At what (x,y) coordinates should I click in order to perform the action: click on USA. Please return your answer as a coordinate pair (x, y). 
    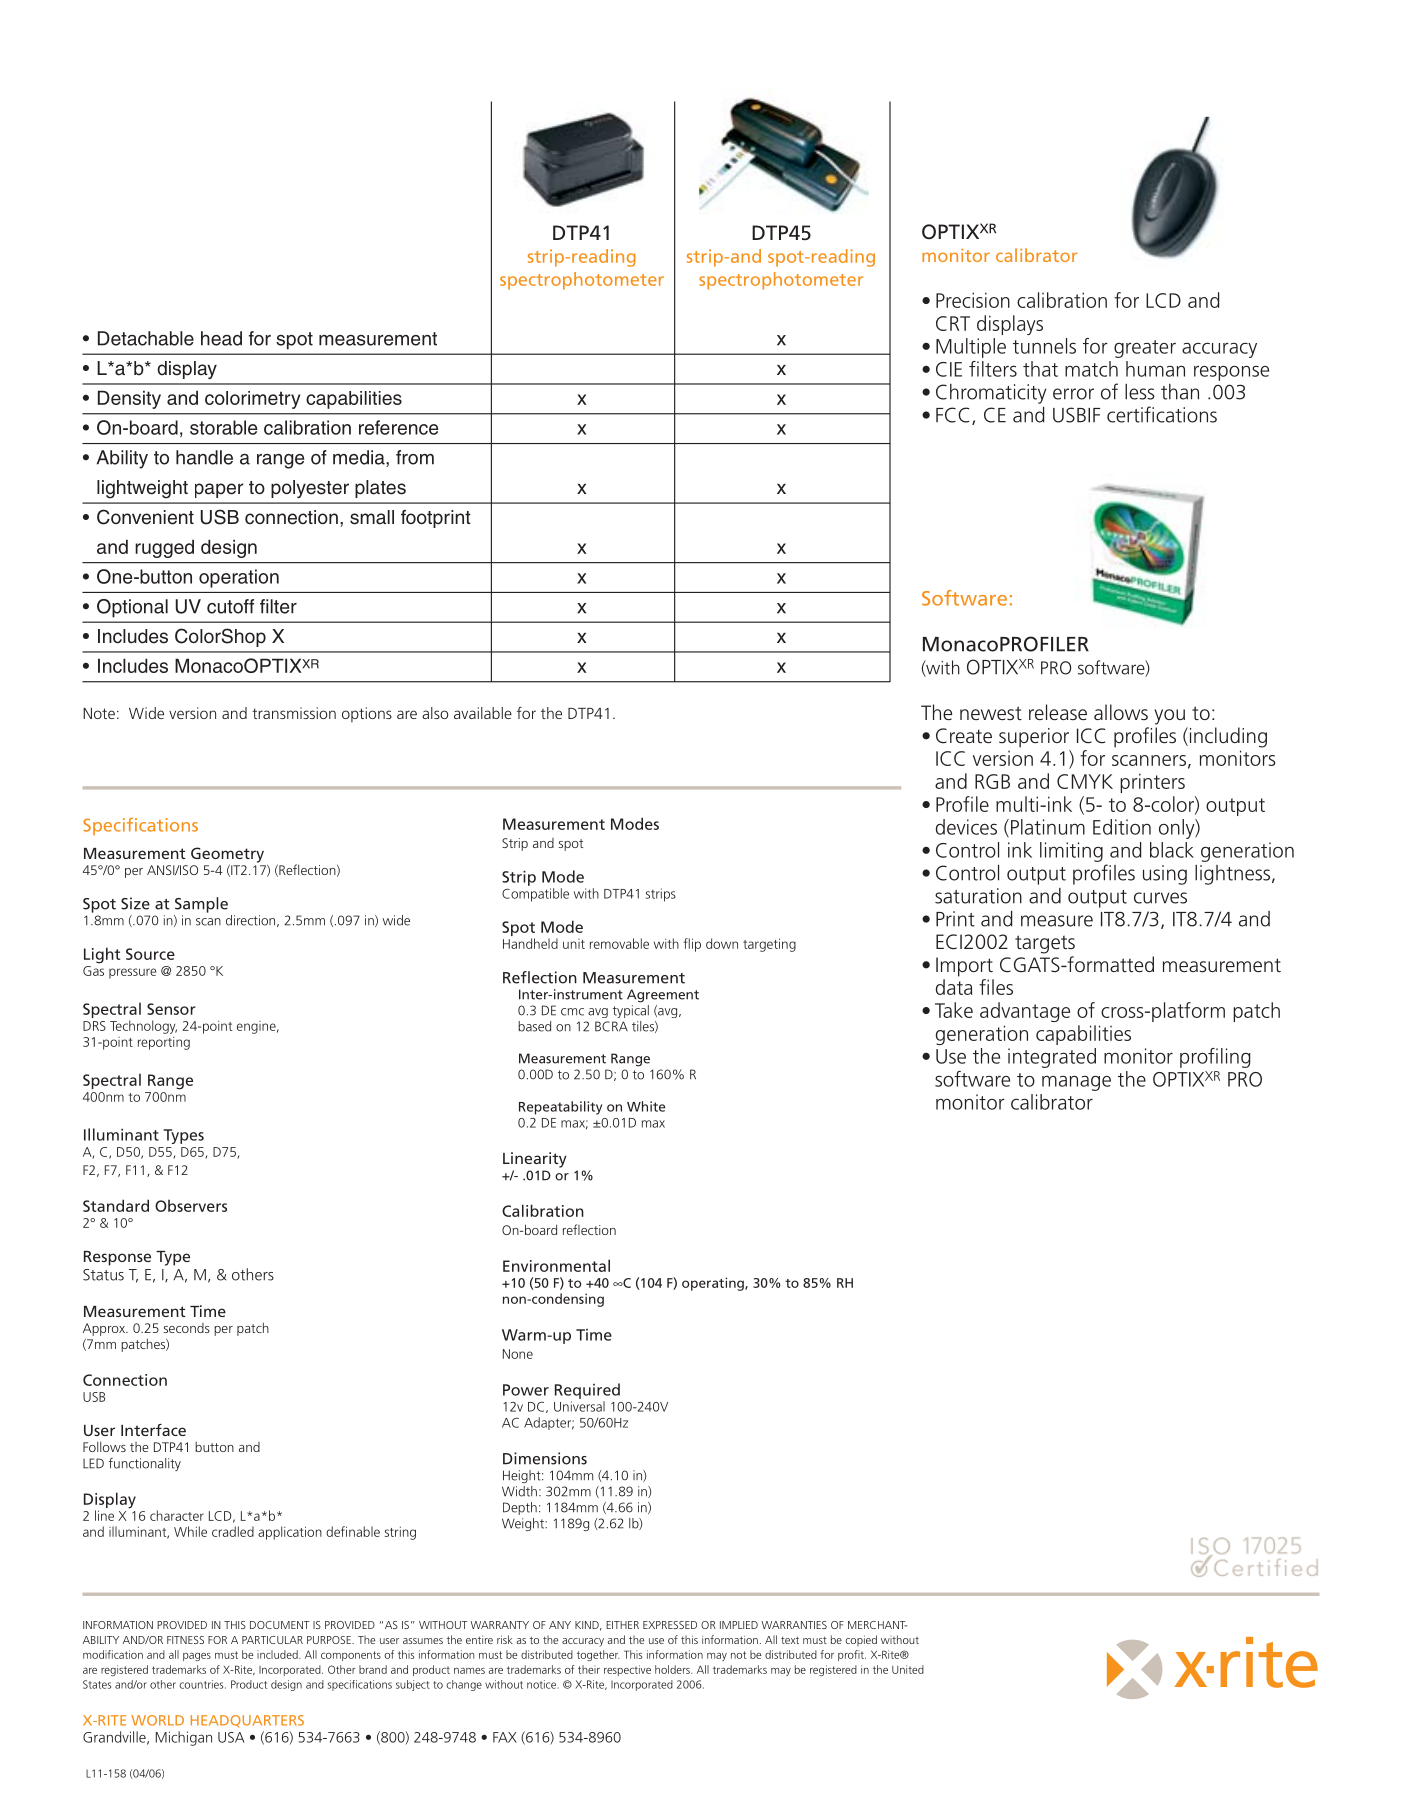
    Looking at the image, I should click on (231, 1737).
